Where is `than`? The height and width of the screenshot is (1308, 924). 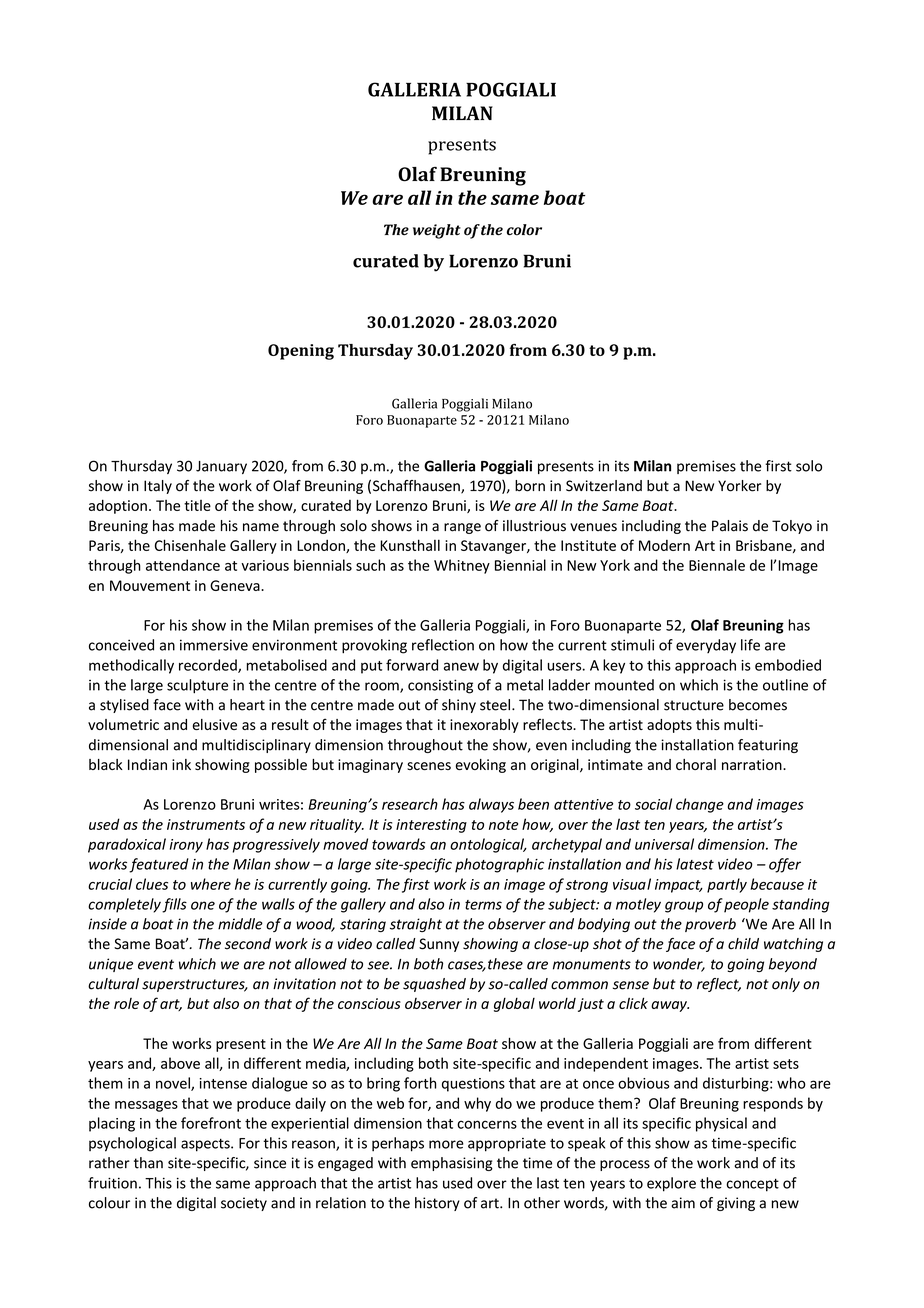
than is located at coordinates (148, 1163).
